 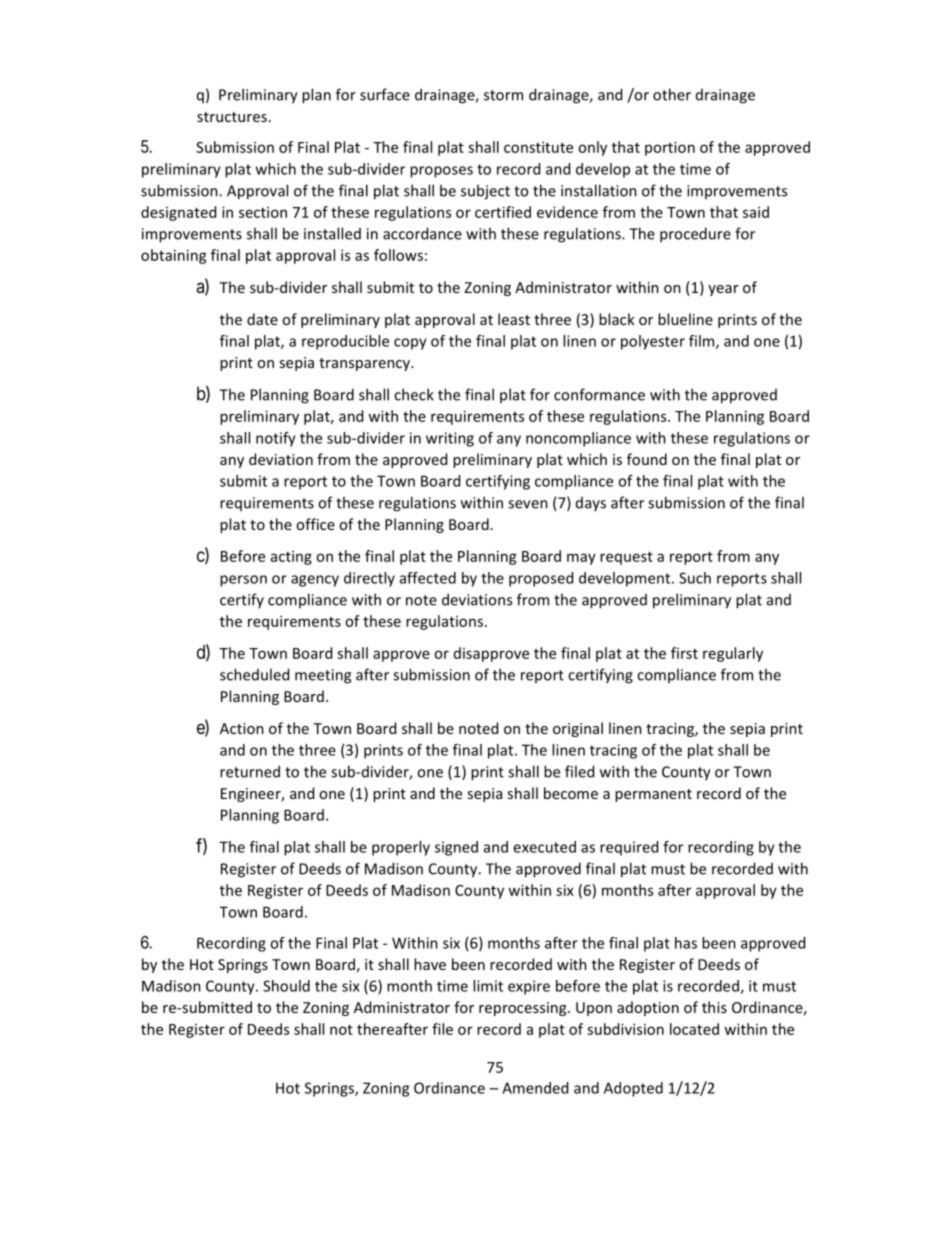 I want to click on structures, so click(x=232, y=117).
